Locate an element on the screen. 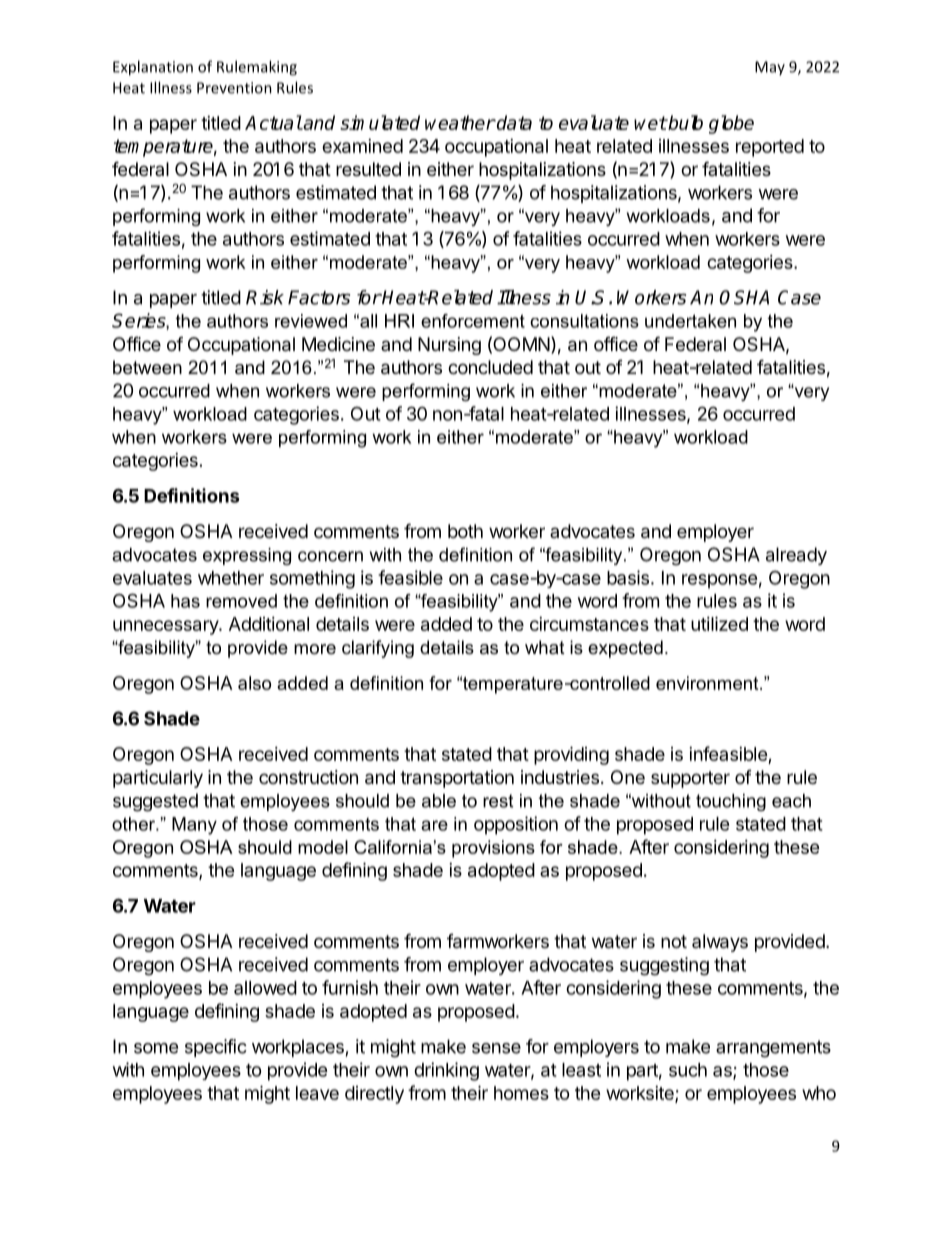 The width and height of the screenshot is (952, 1233). specific is located at coordinates (216, 1048).
